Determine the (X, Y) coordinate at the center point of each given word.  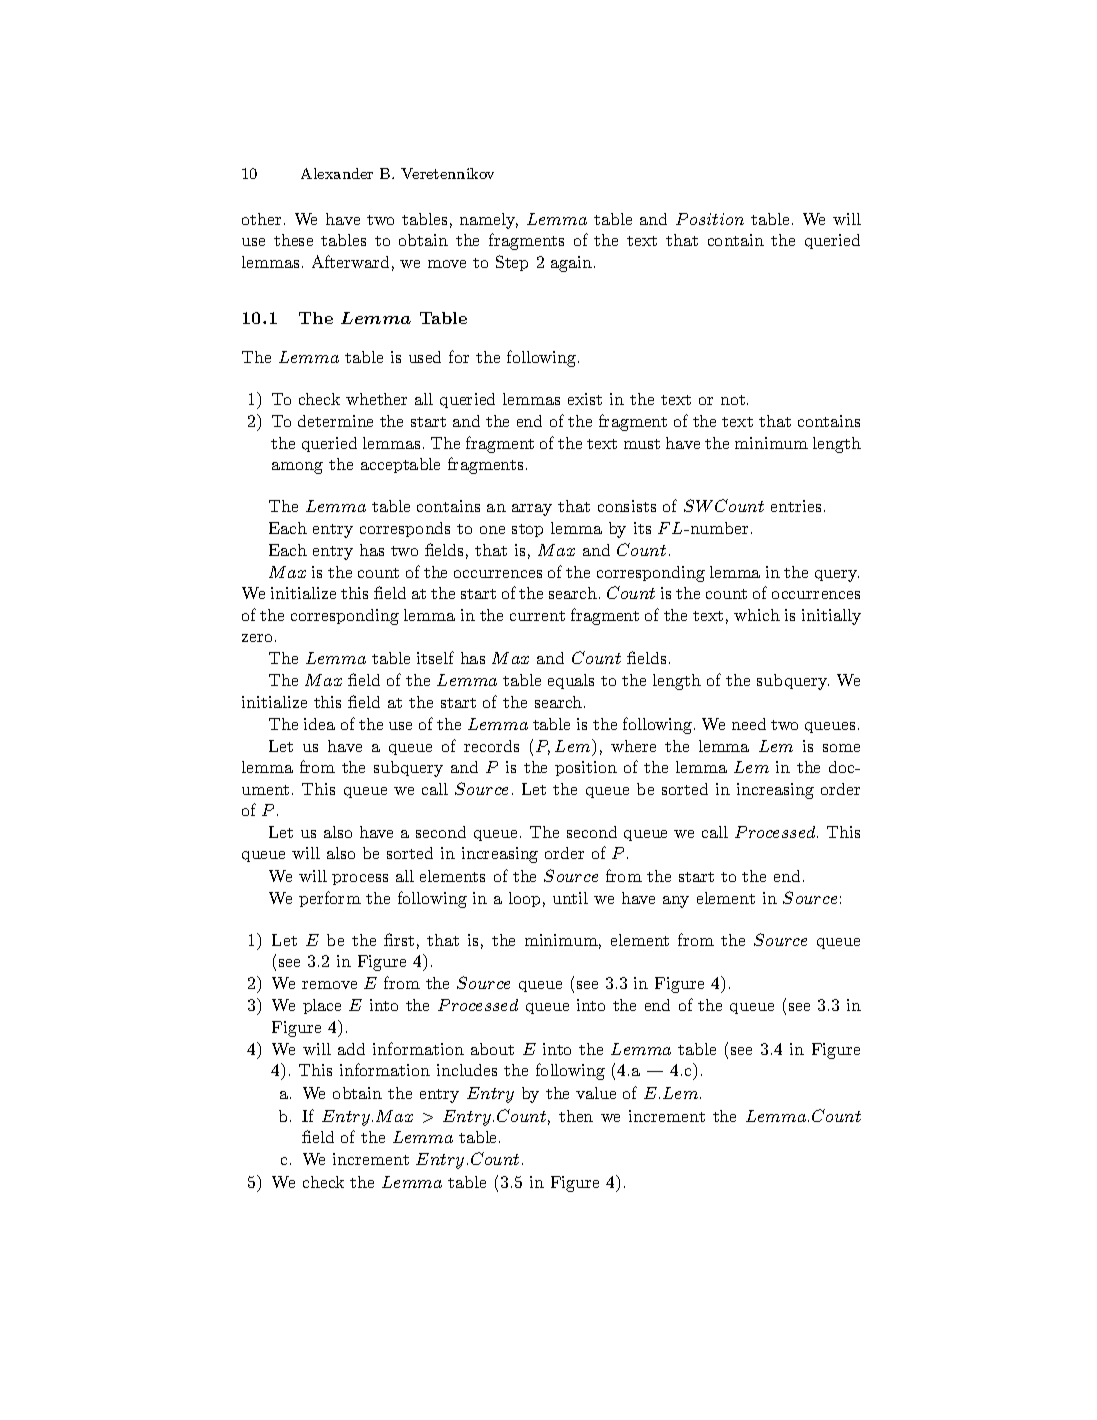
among (297, 468)
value (596, 1093)
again (573, 264)
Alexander (337, 173)
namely (489, 221)
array (532, 510)
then (576, 1116)
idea (319, 724)
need (749, 724)
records (491, 746)
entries (796, 506)
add (351, 1049)
